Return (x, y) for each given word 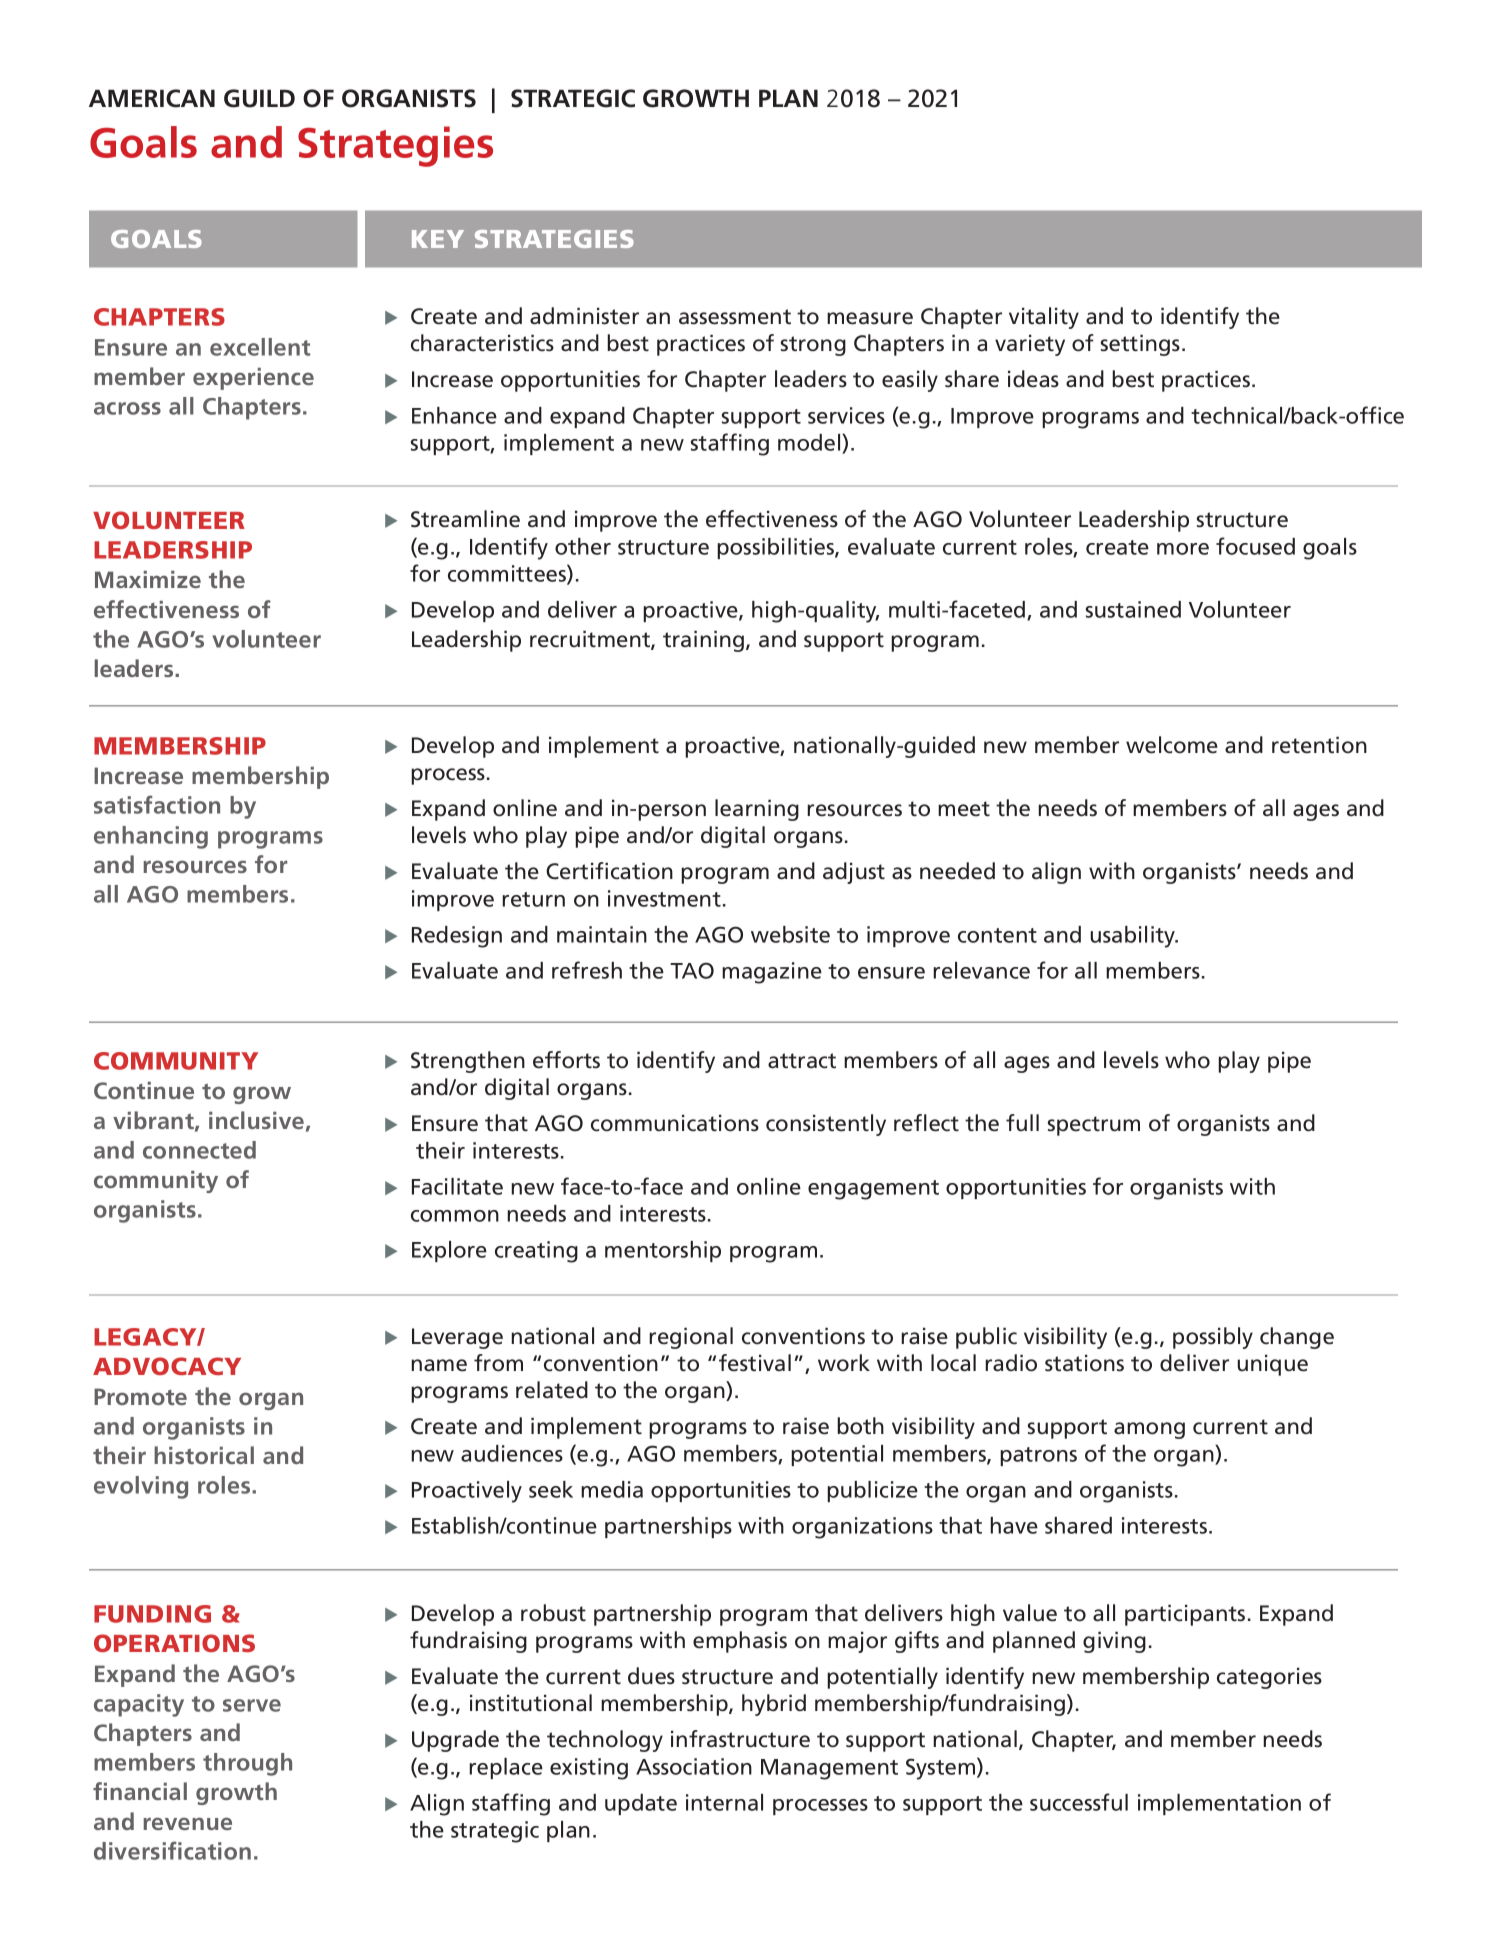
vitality (1044, 318)
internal (724, 1802)
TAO (692, 970)
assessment (735, 317)
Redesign (457, 937)
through (247, 1764)
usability (1134, 937)
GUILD (259, 98)
